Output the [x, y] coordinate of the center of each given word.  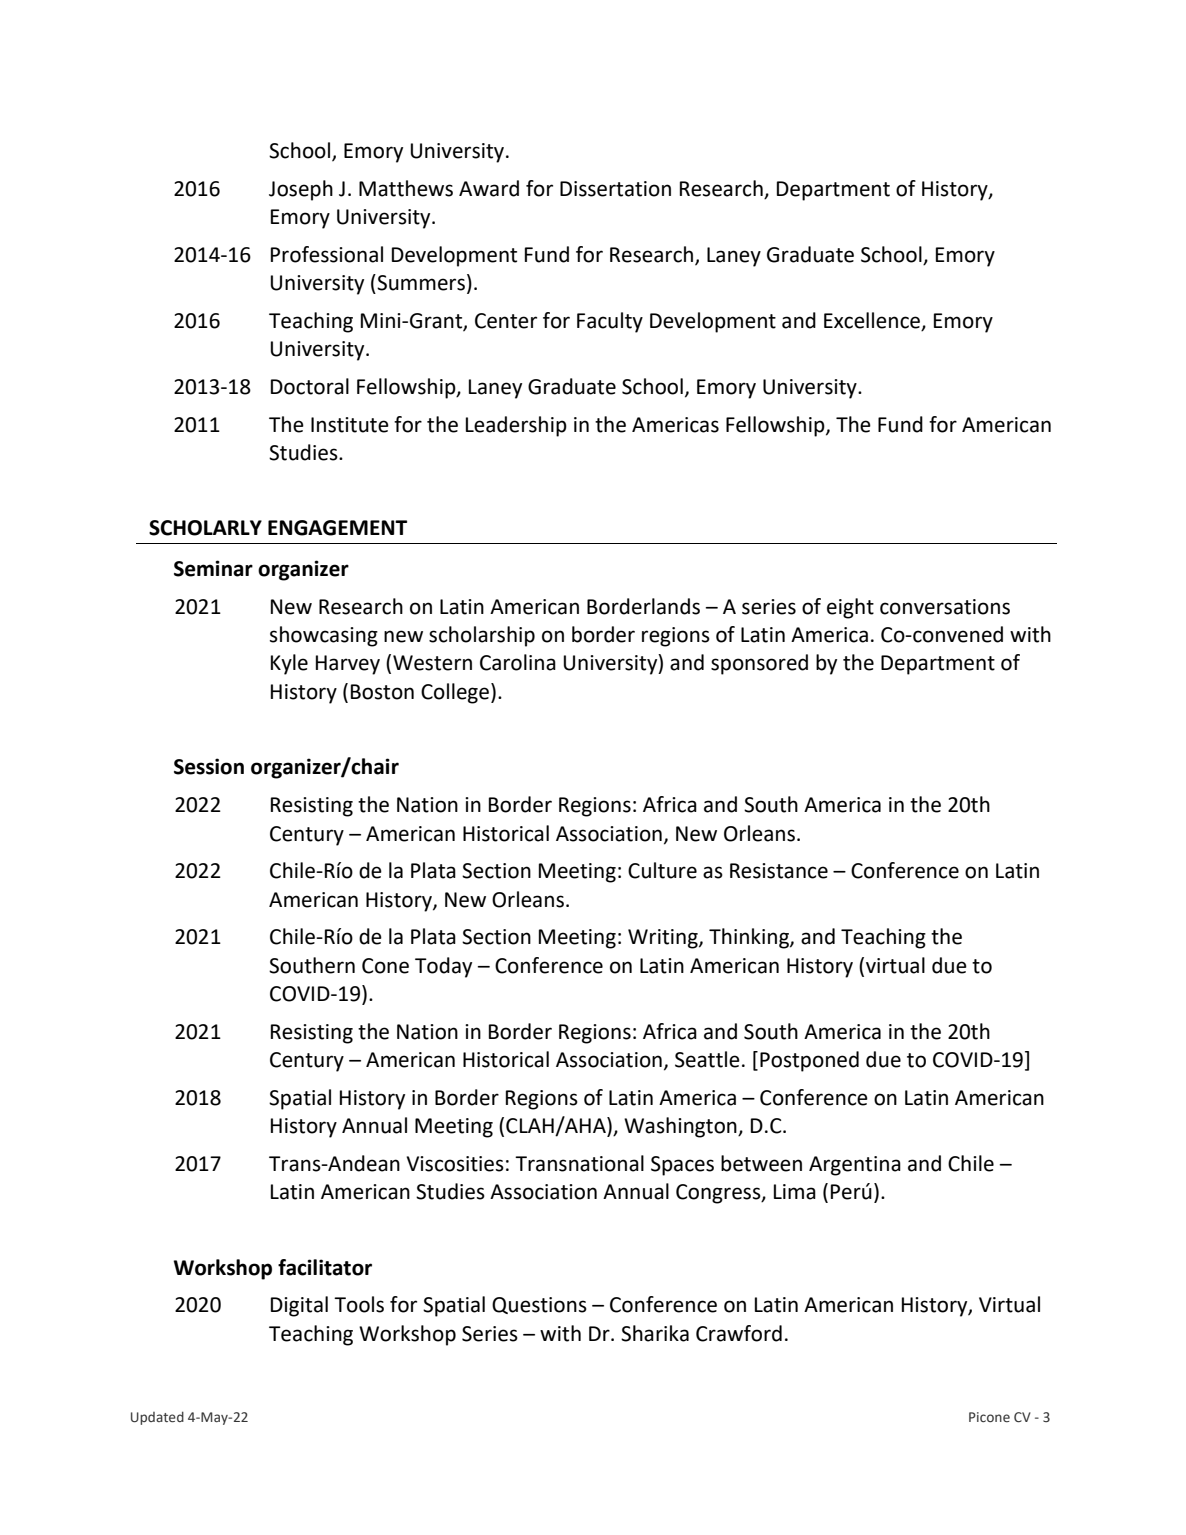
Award [489, 188]
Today [443, 967]
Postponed [809, 1061]
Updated [157, 1418]
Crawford [739, 1333]
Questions [539, 1305]
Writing [664, 939]
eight [850, 608]
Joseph [301, 190]
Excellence [873, 321]
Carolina [518, 662]
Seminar [213, 568]
